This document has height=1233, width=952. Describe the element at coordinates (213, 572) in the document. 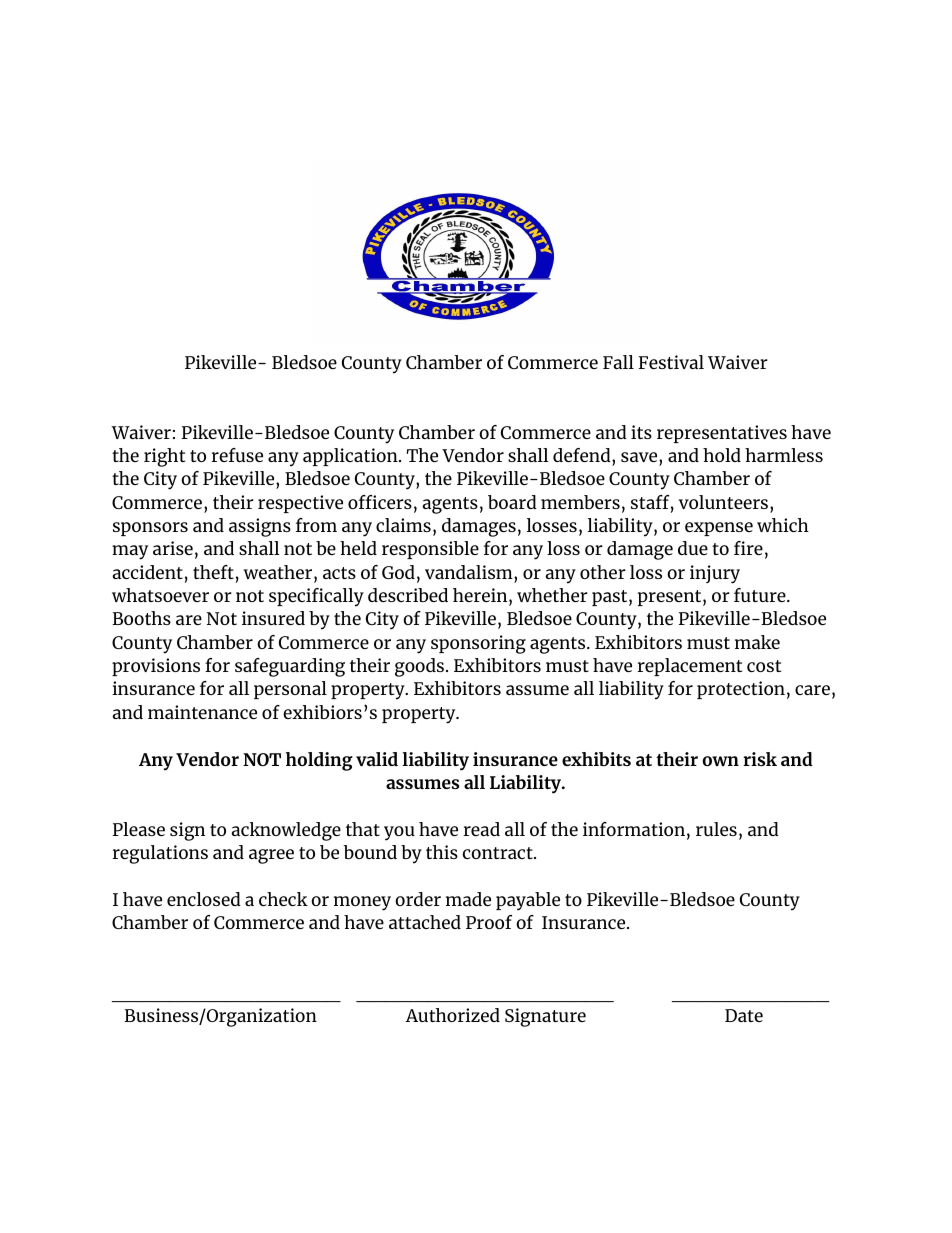

I see `theft` at that location.
